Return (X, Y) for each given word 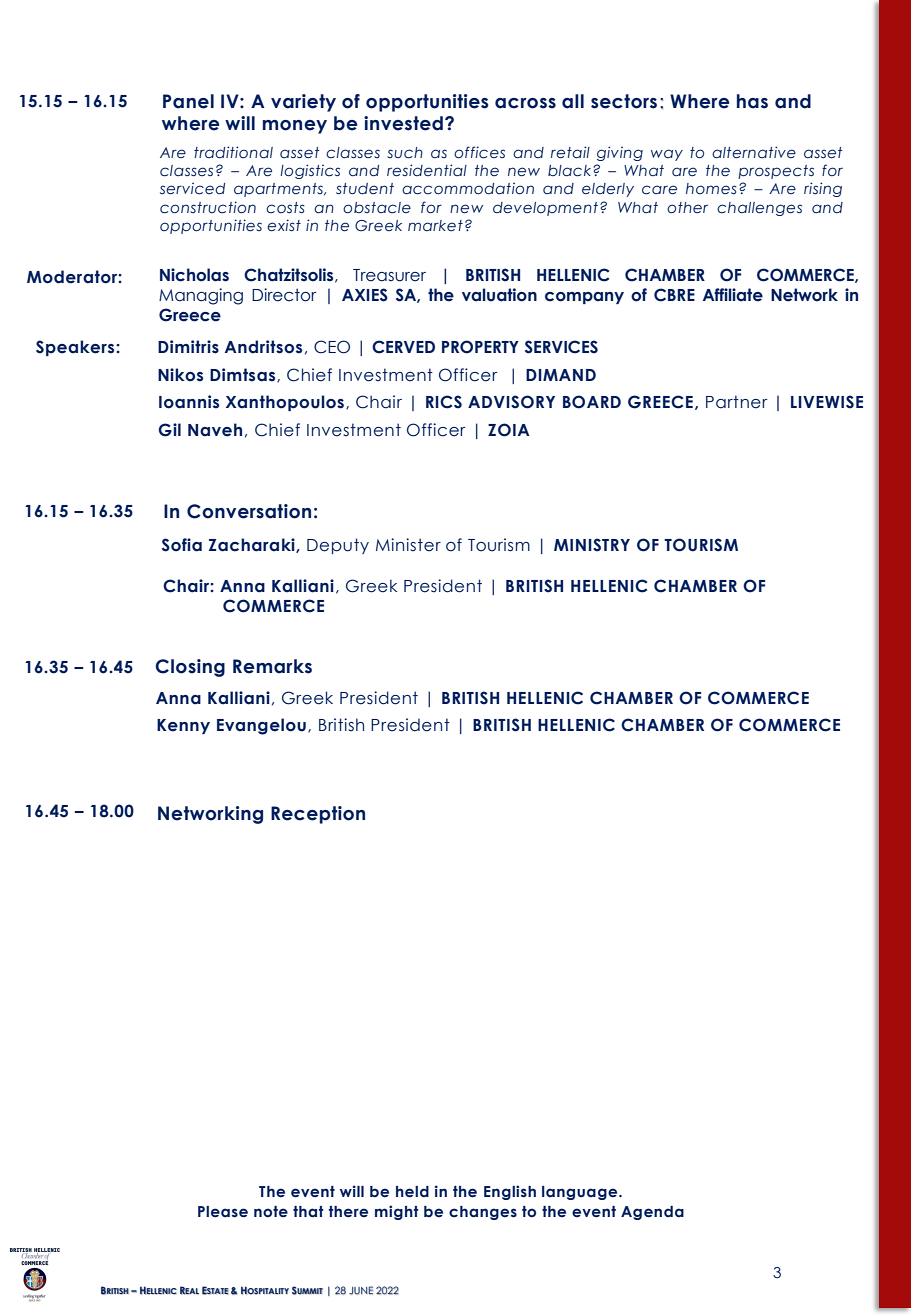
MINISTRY (592, 545)
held (412, 1192)
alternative (754, 152)
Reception (318, 815)
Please (223, 1212)
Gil (169, 430)
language (581, 1193)
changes (483, 1213)
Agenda (652, 1213)
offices (479, 152)
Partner (736, 402)
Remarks (272, 666)
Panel (188, 101)
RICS (444, 402)
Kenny (183, 726)
